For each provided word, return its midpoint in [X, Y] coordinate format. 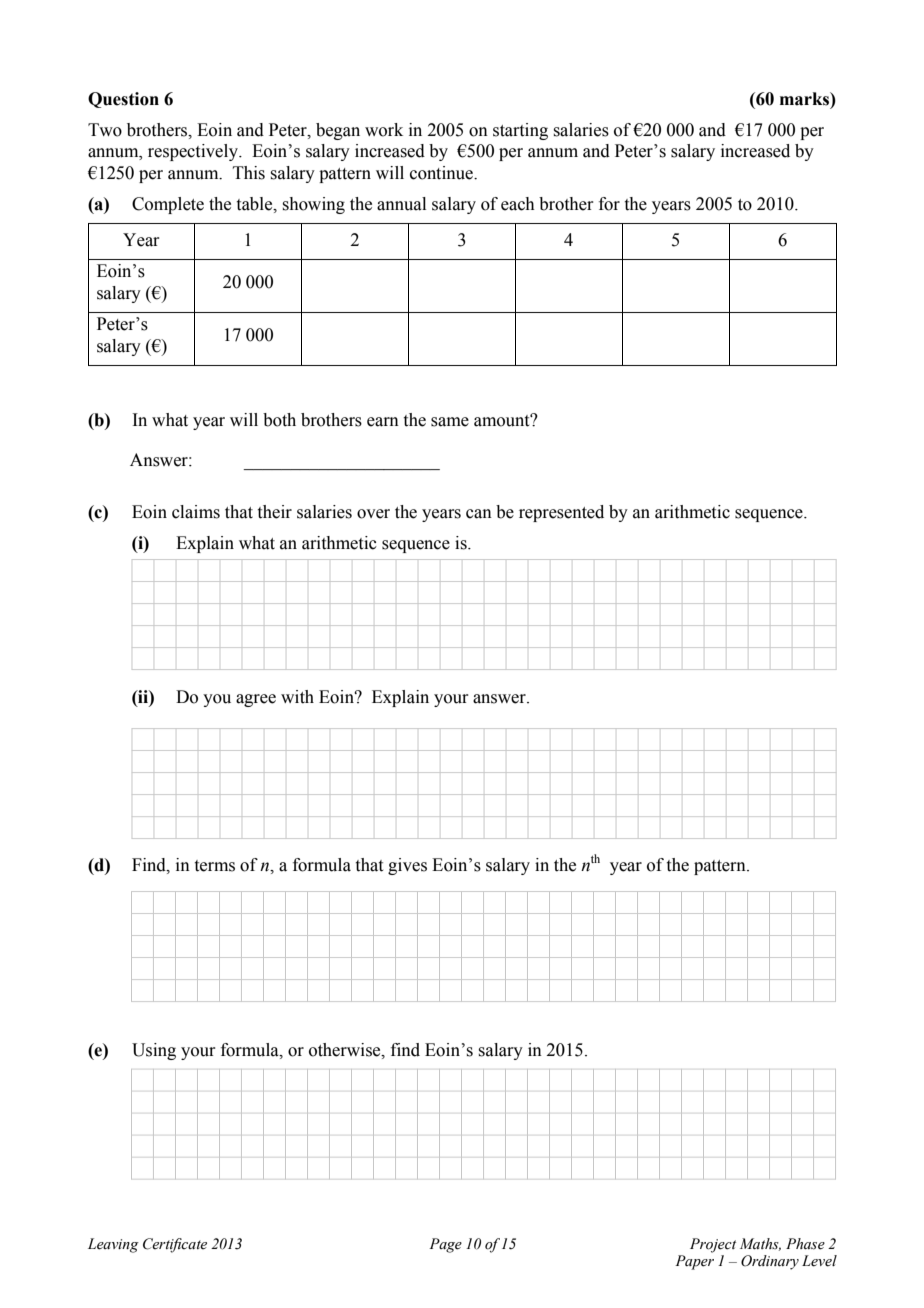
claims [196, 512]
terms [215, 866]
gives [407, 866]
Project [713, 1245]
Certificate [175, 1245]
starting [520, 131]
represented [561, 513]
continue [442, 173]
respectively [194, 152]
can [479, 514]
